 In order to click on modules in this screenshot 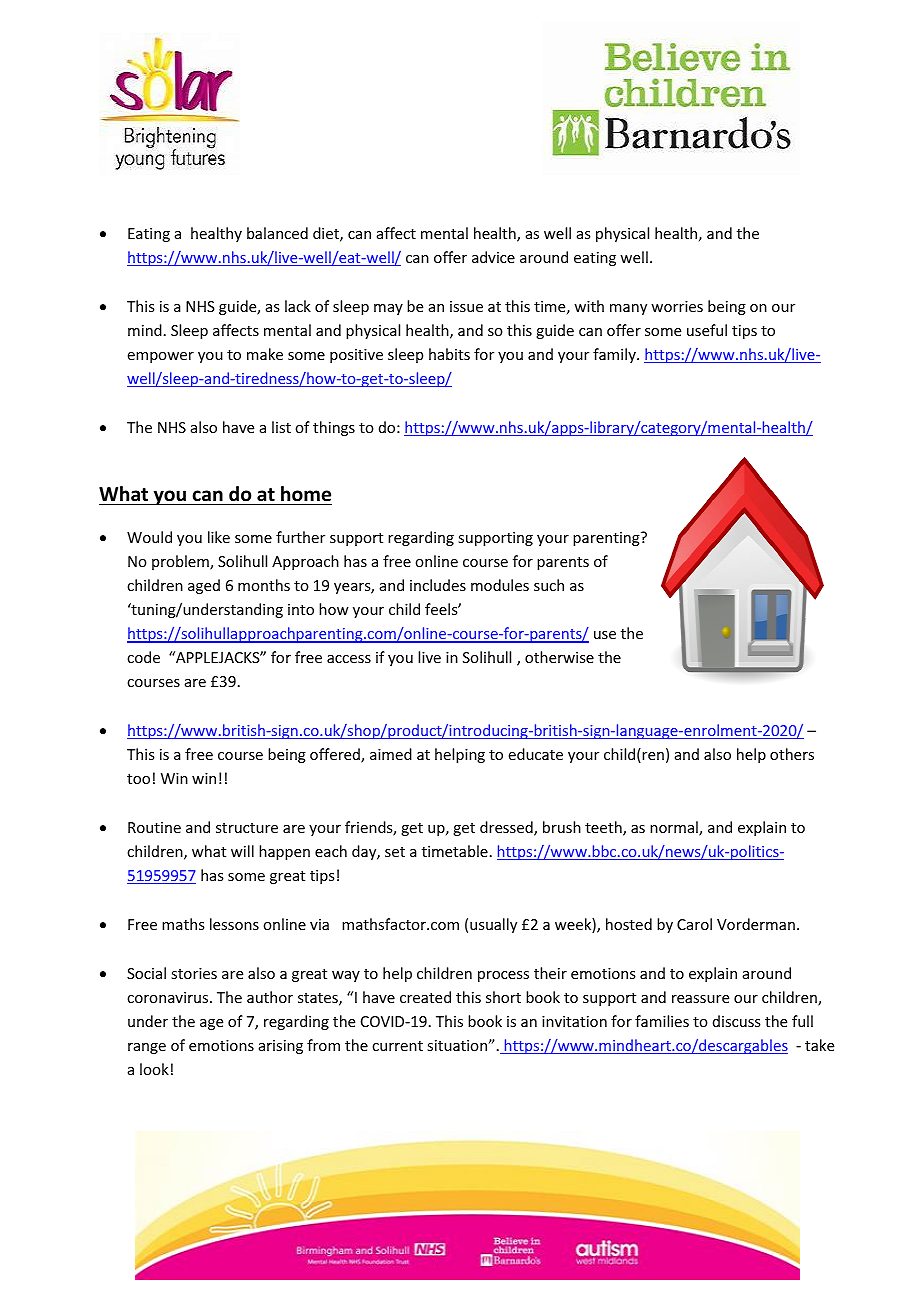, I will do `click(500, 585)`.
